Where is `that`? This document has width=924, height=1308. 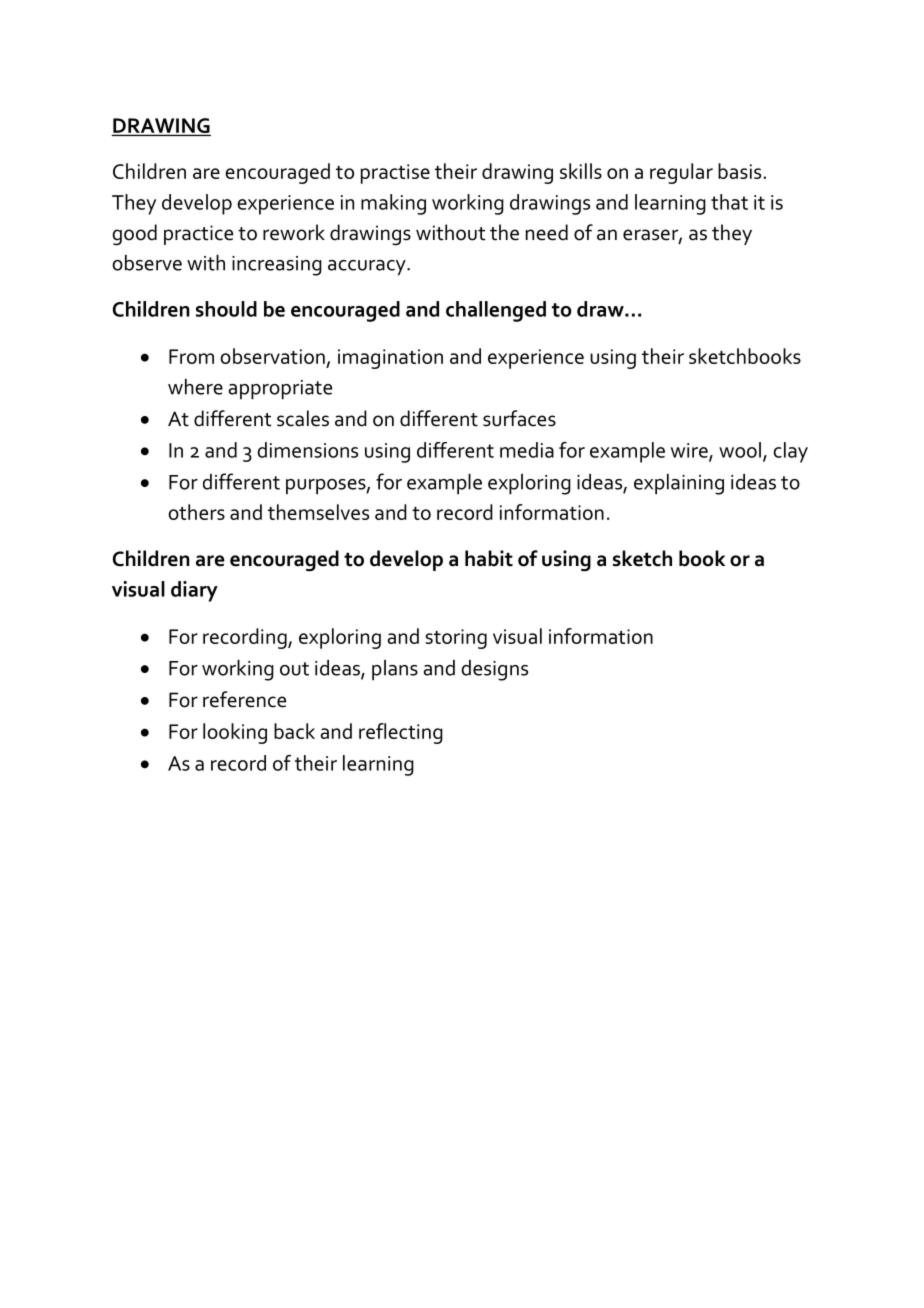 that is located at coordinates (729, 202).
